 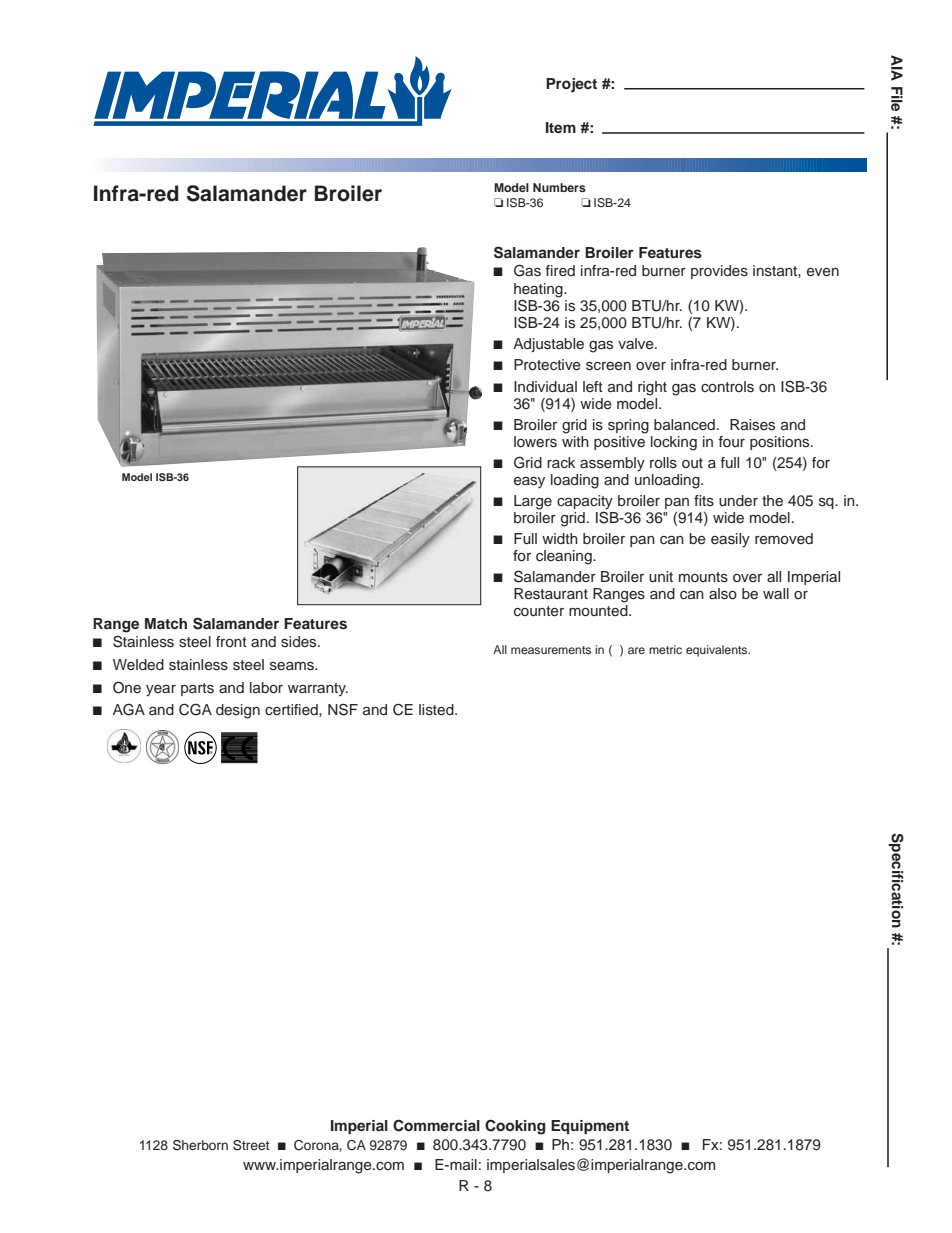 What do you see at coordinates (436, 1125) in the screenshot?
I see `Commercial` at bounding box center [436, 1125].
